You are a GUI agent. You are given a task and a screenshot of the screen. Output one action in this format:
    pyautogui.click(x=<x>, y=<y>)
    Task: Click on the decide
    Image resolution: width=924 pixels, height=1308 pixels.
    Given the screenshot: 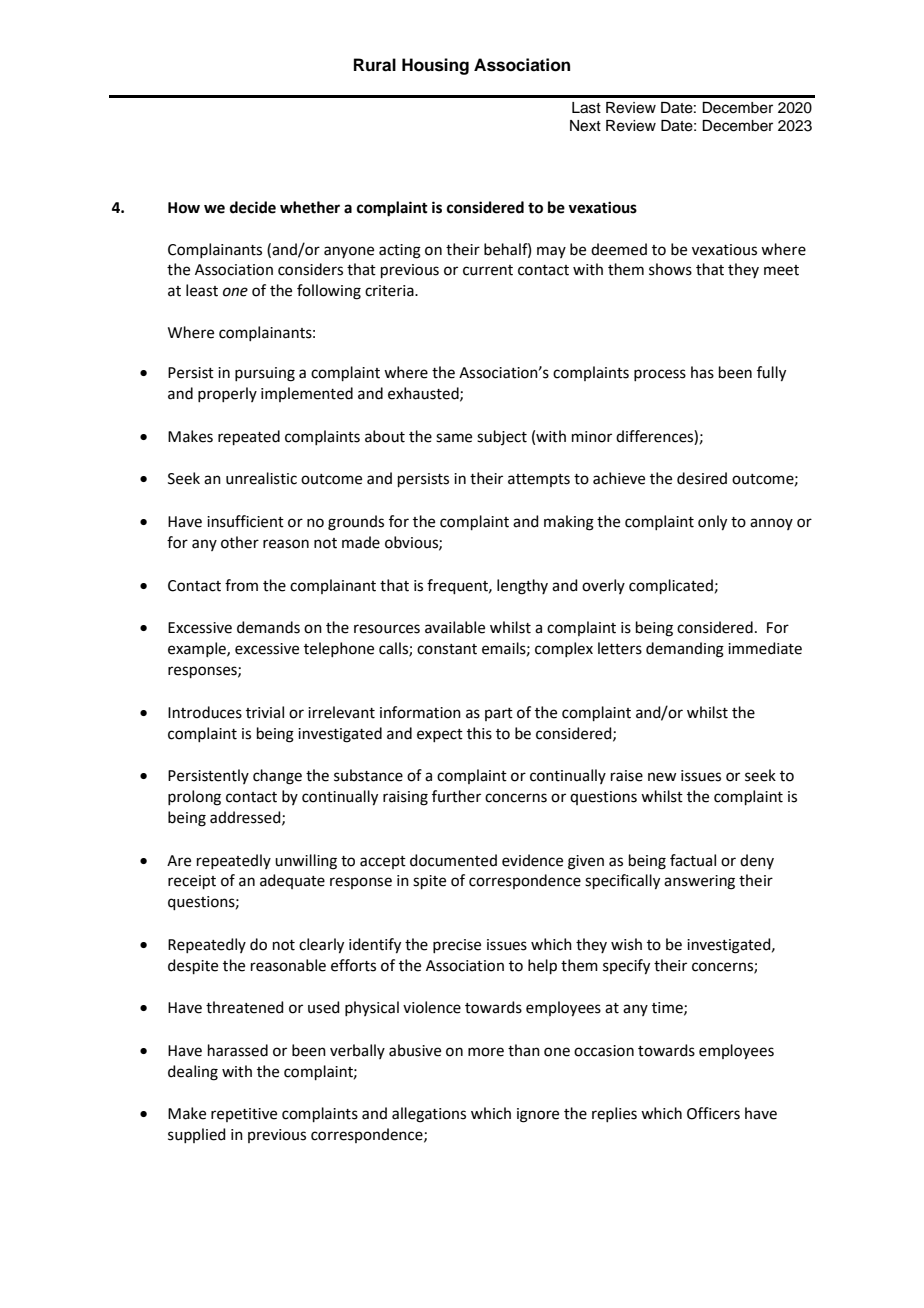 What is the action you would take?
    pyautogui.click(x=253, y=207)
